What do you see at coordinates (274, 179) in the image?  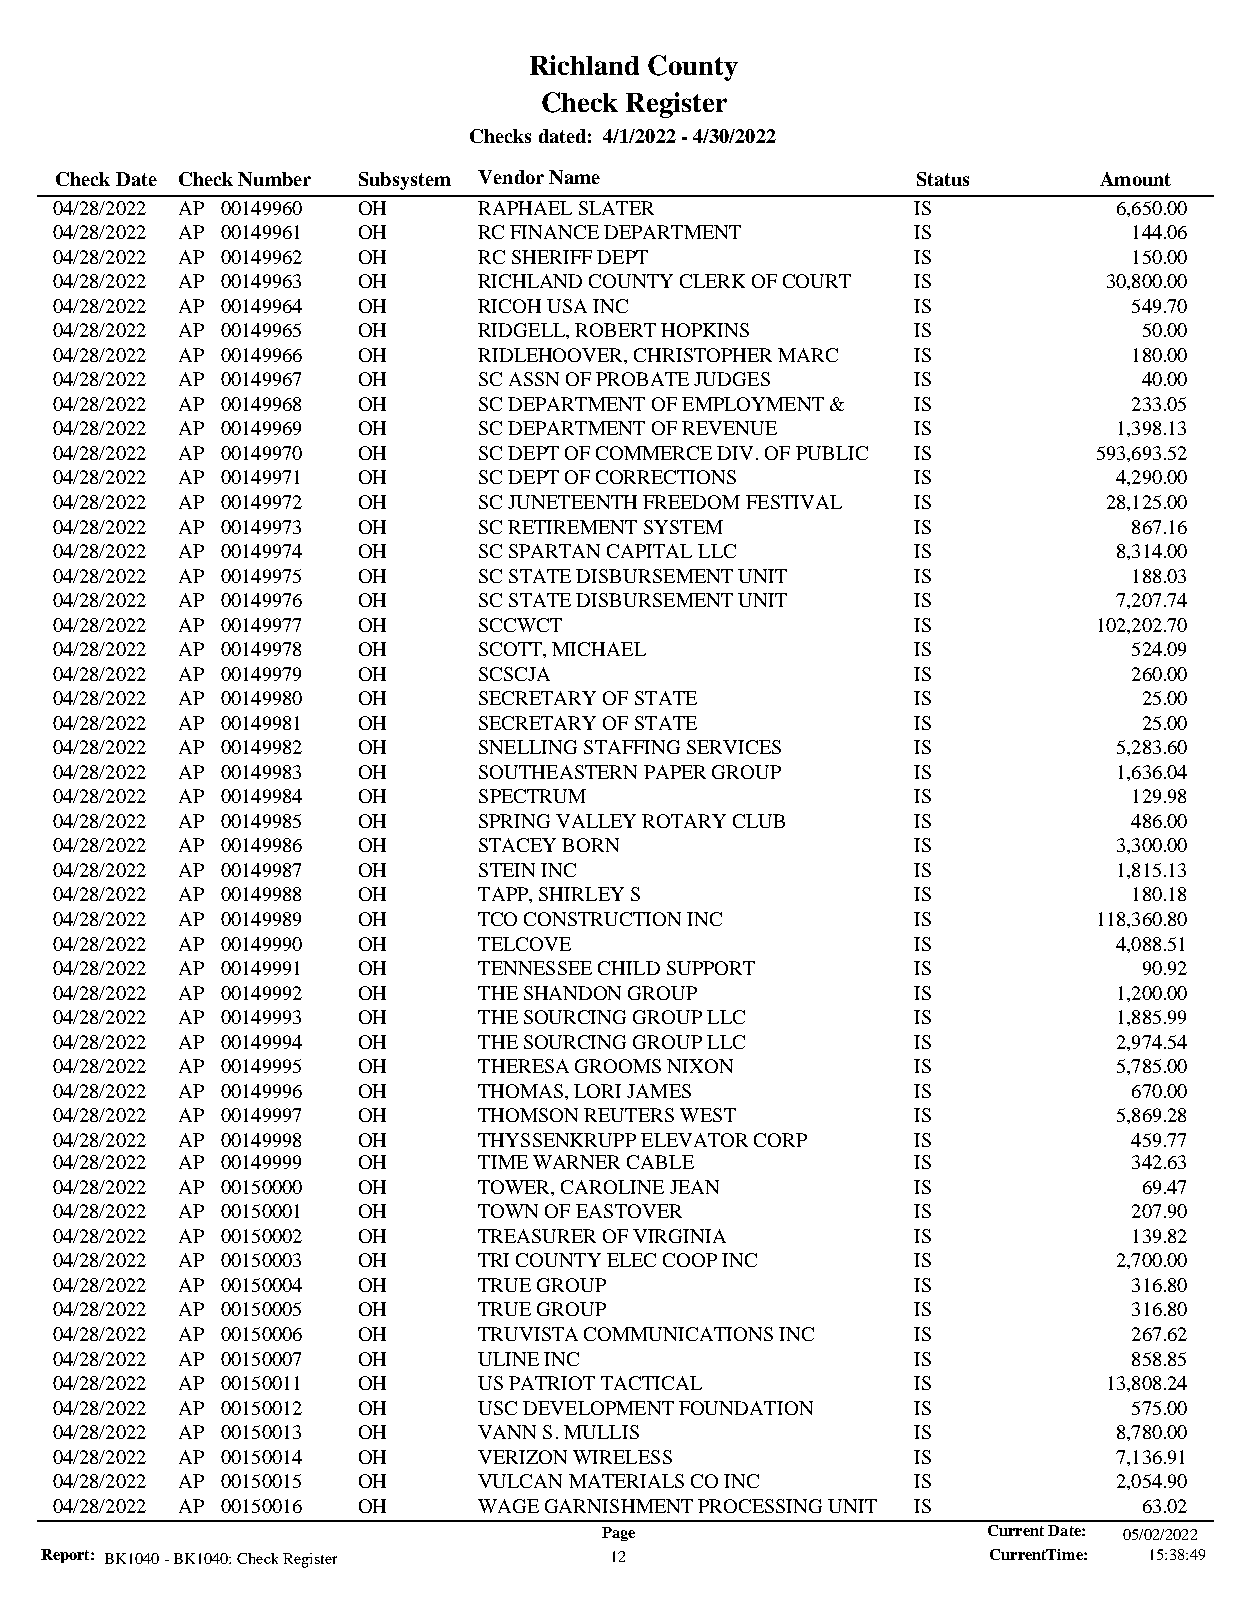 I see `Number` at bounding box center [274, 179].
